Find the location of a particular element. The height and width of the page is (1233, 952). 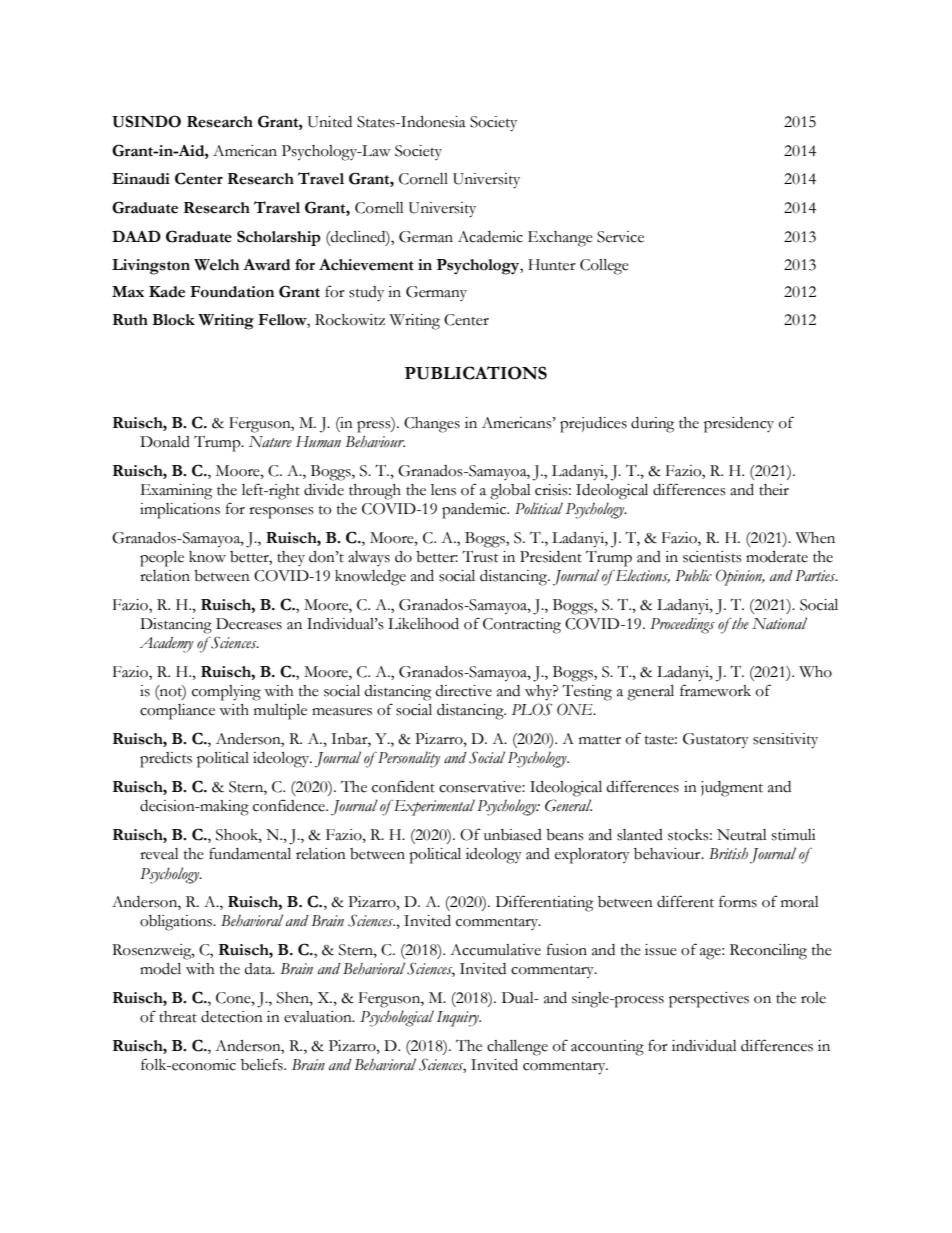

fundamental is located at coordinates (250, 853).
